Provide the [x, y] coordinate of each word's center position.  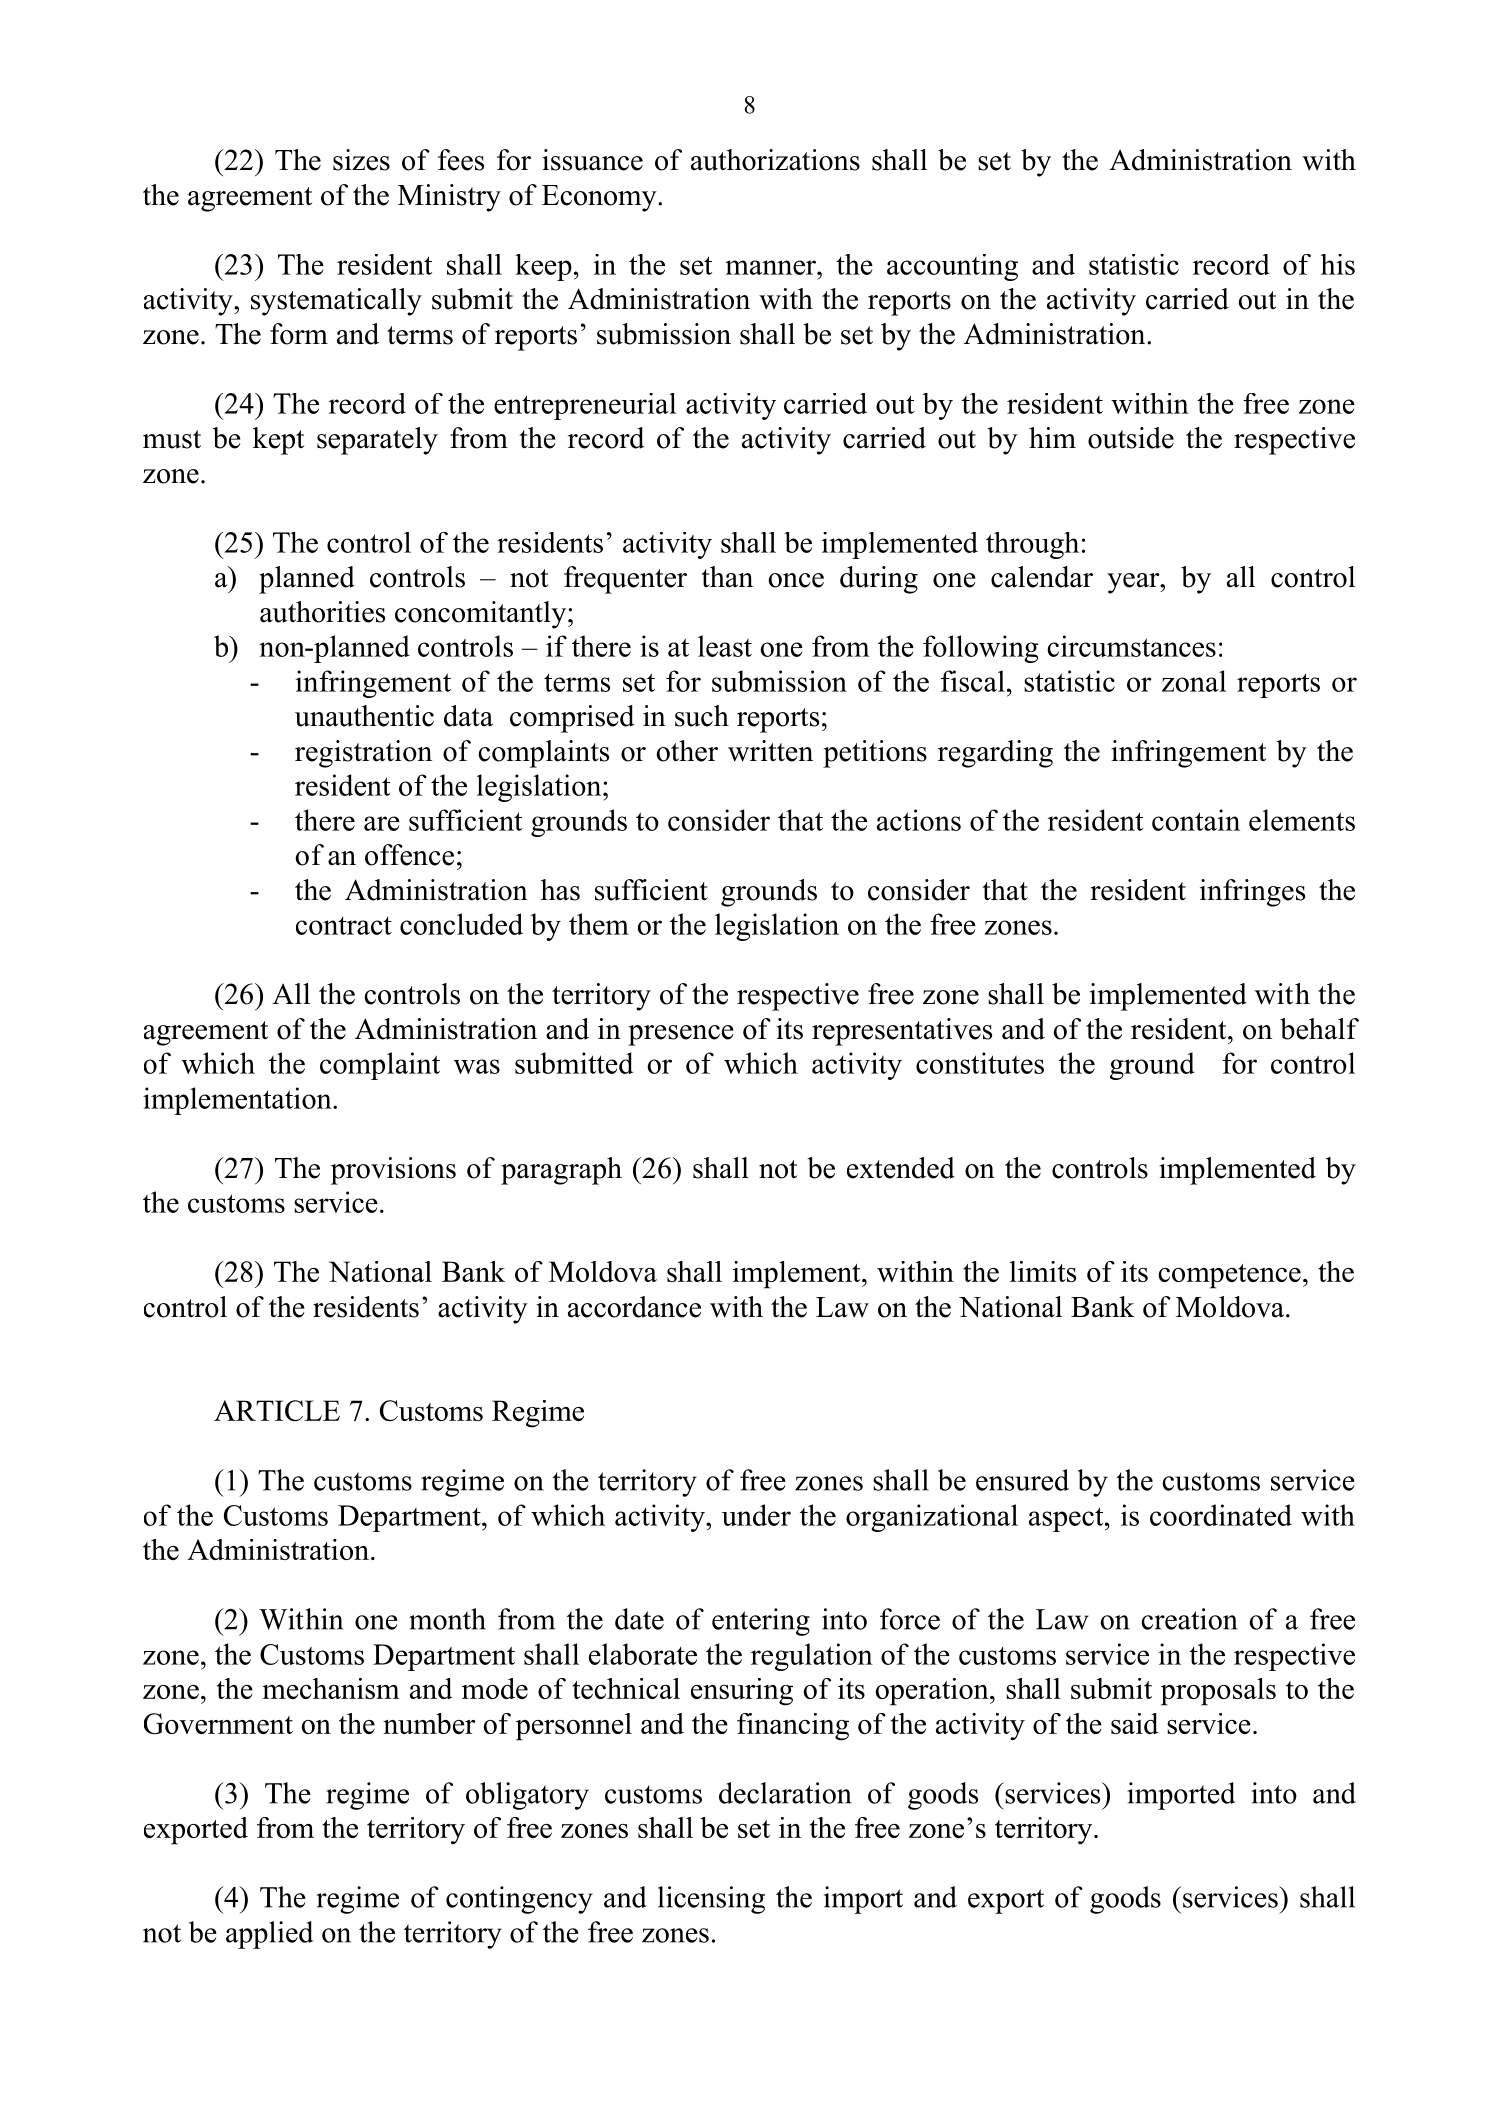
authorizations [775, 160]
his [1338, 264]
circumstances [1131, 646]
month [447, 1619]
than [727, 577]
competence [1230, 1276]
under [756, 1515]
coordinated [1221, 1515]
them [599, 924]
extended [901, 1168]
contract [344, 925]
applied [269, 1935]
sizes [361, 160]
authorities [322, 612]
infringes [1252, 893]
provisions [393, 1171]
